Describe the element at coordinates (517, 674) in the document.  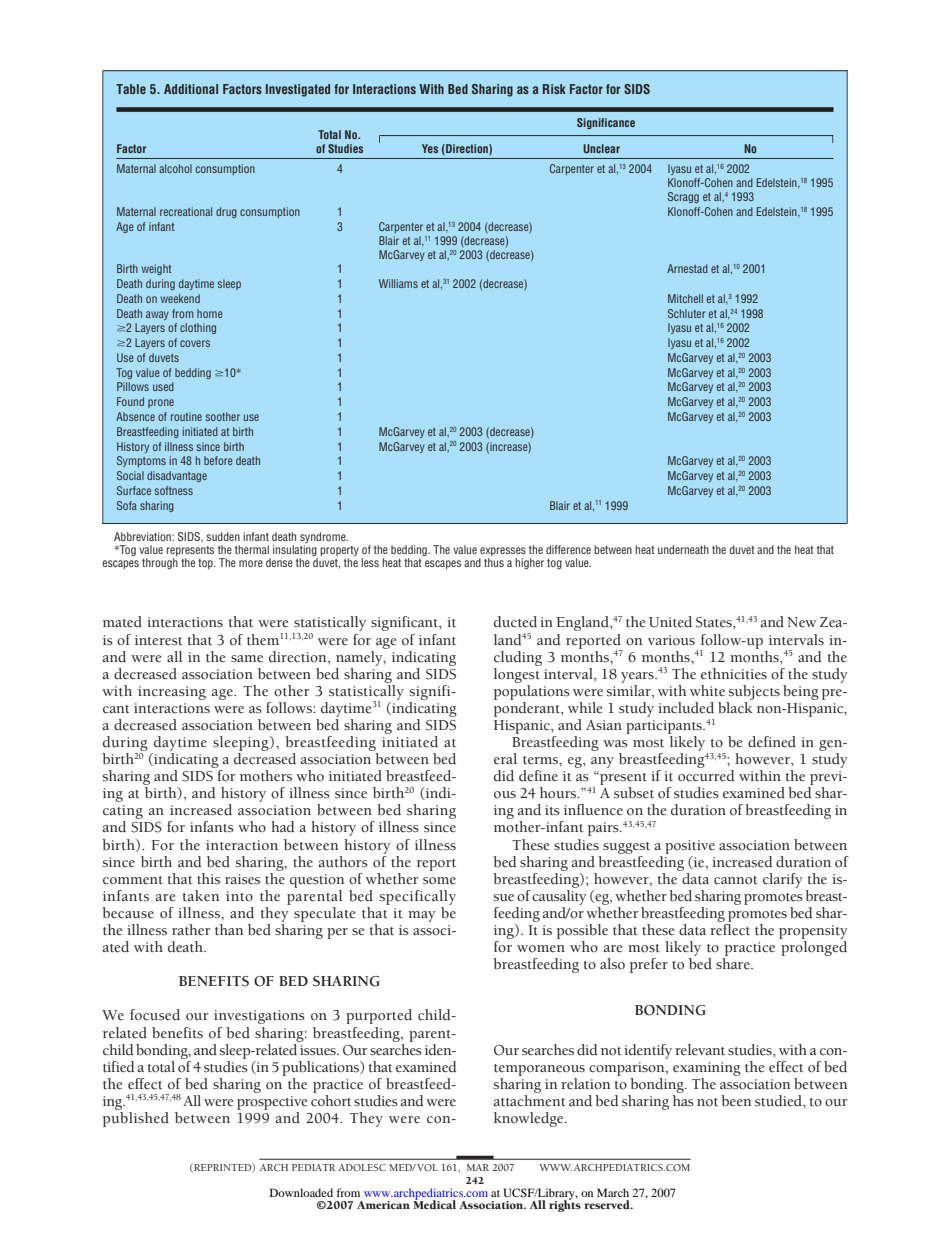
I see `longest` at that location.
